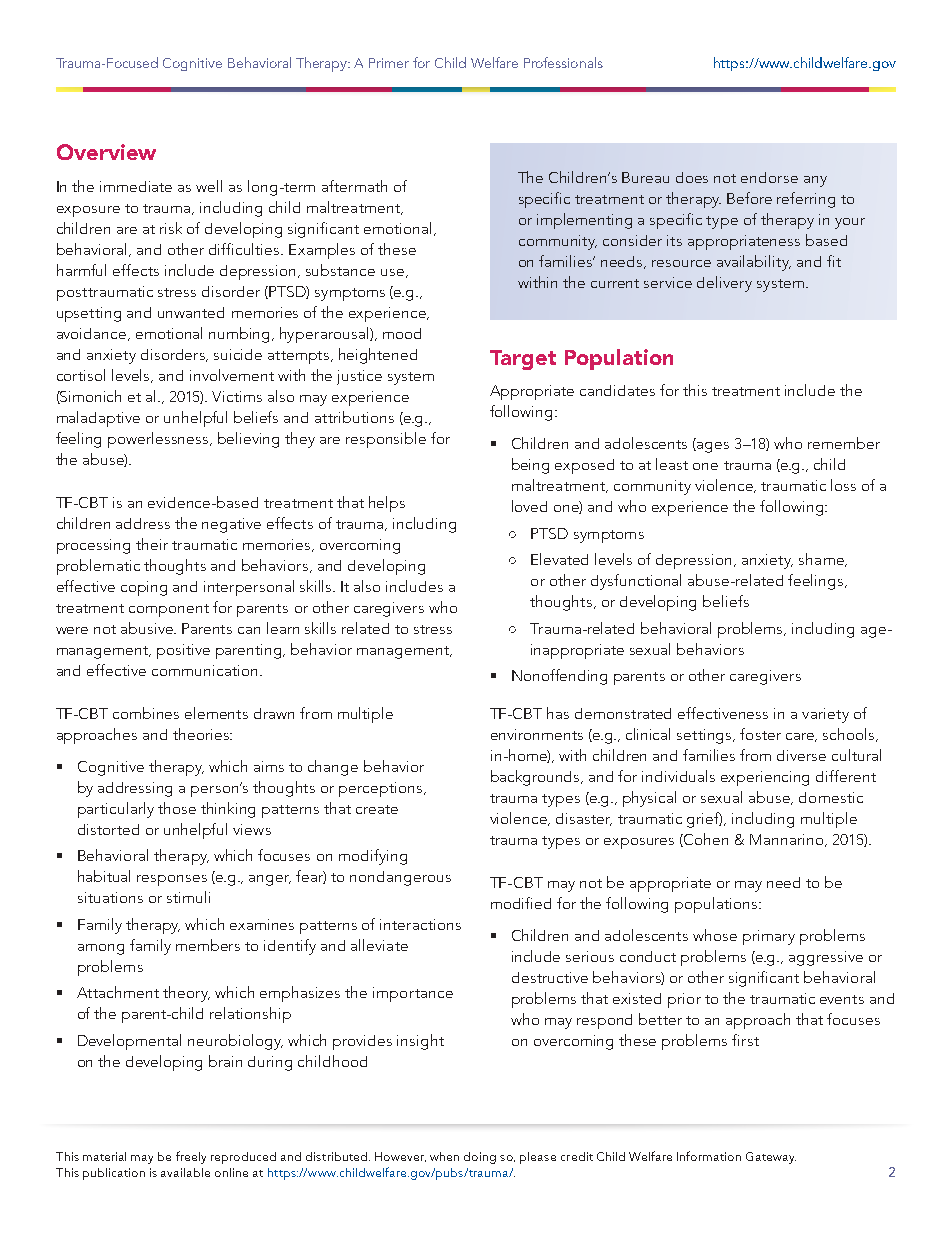 Image resolution: width=952 pixels, height=1233 pixels. I want to click on endorse, so click(769, 177).
